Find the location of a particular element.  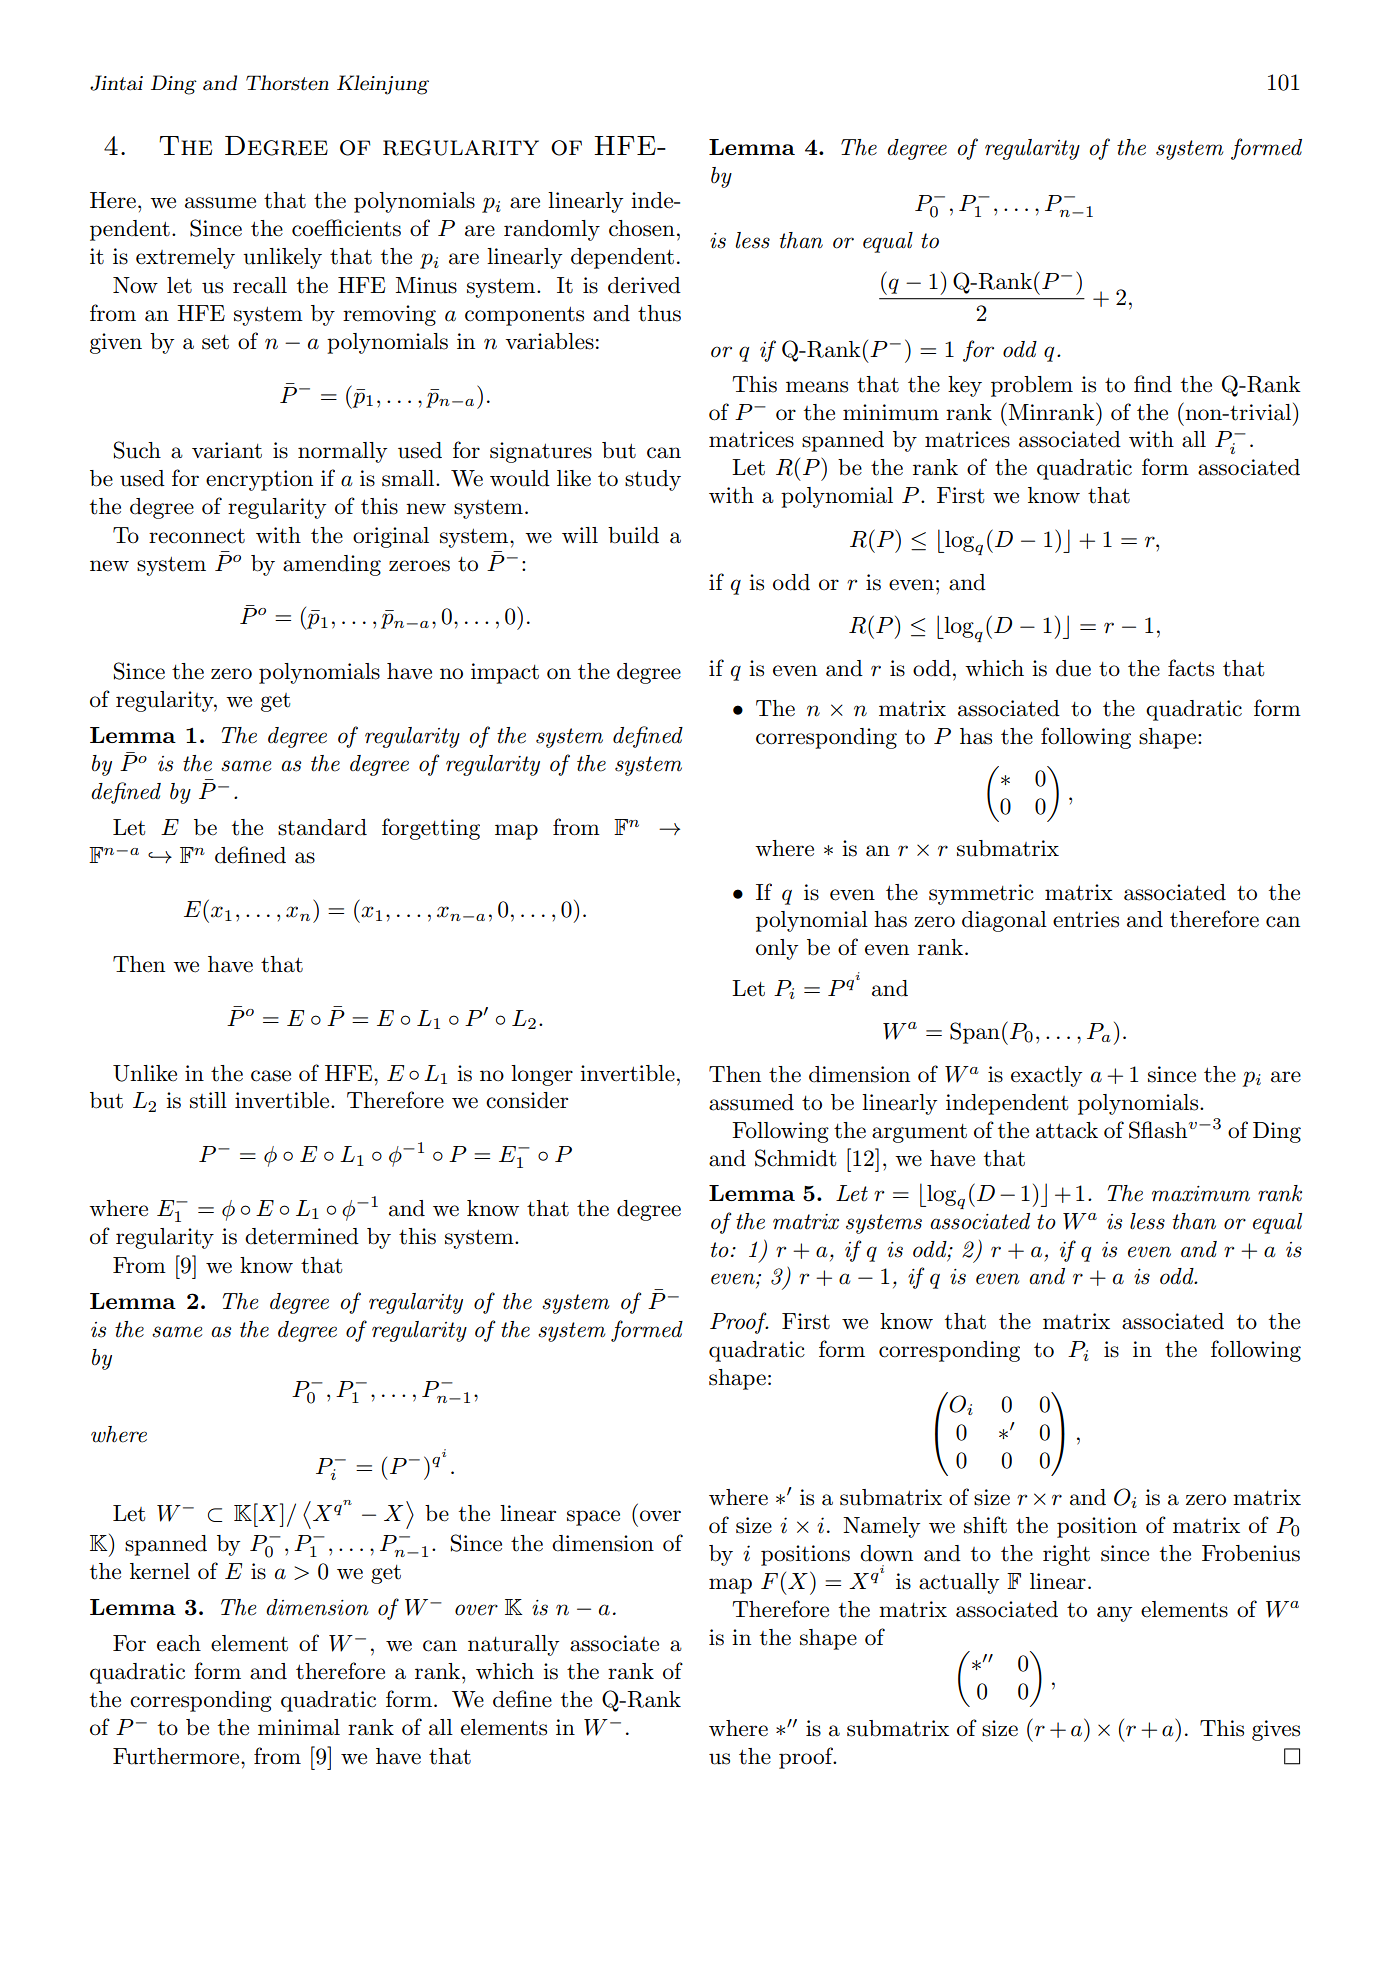

only is located at coordinates (777, 949).
